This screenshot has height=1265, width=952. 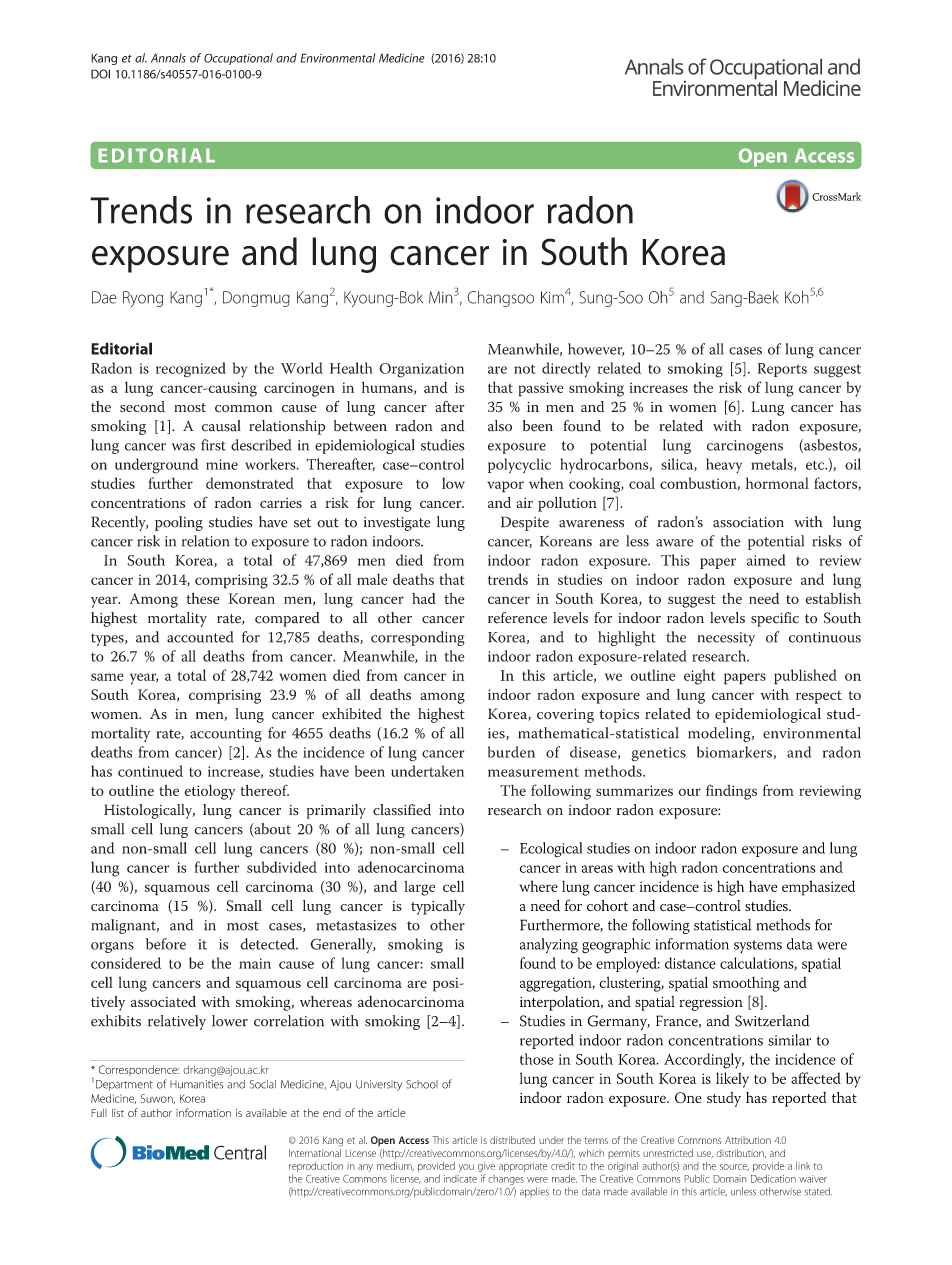 What do you see at coordinates (183, 447) in the screenshot?
I see `was` at bounding box center [183, 447].
